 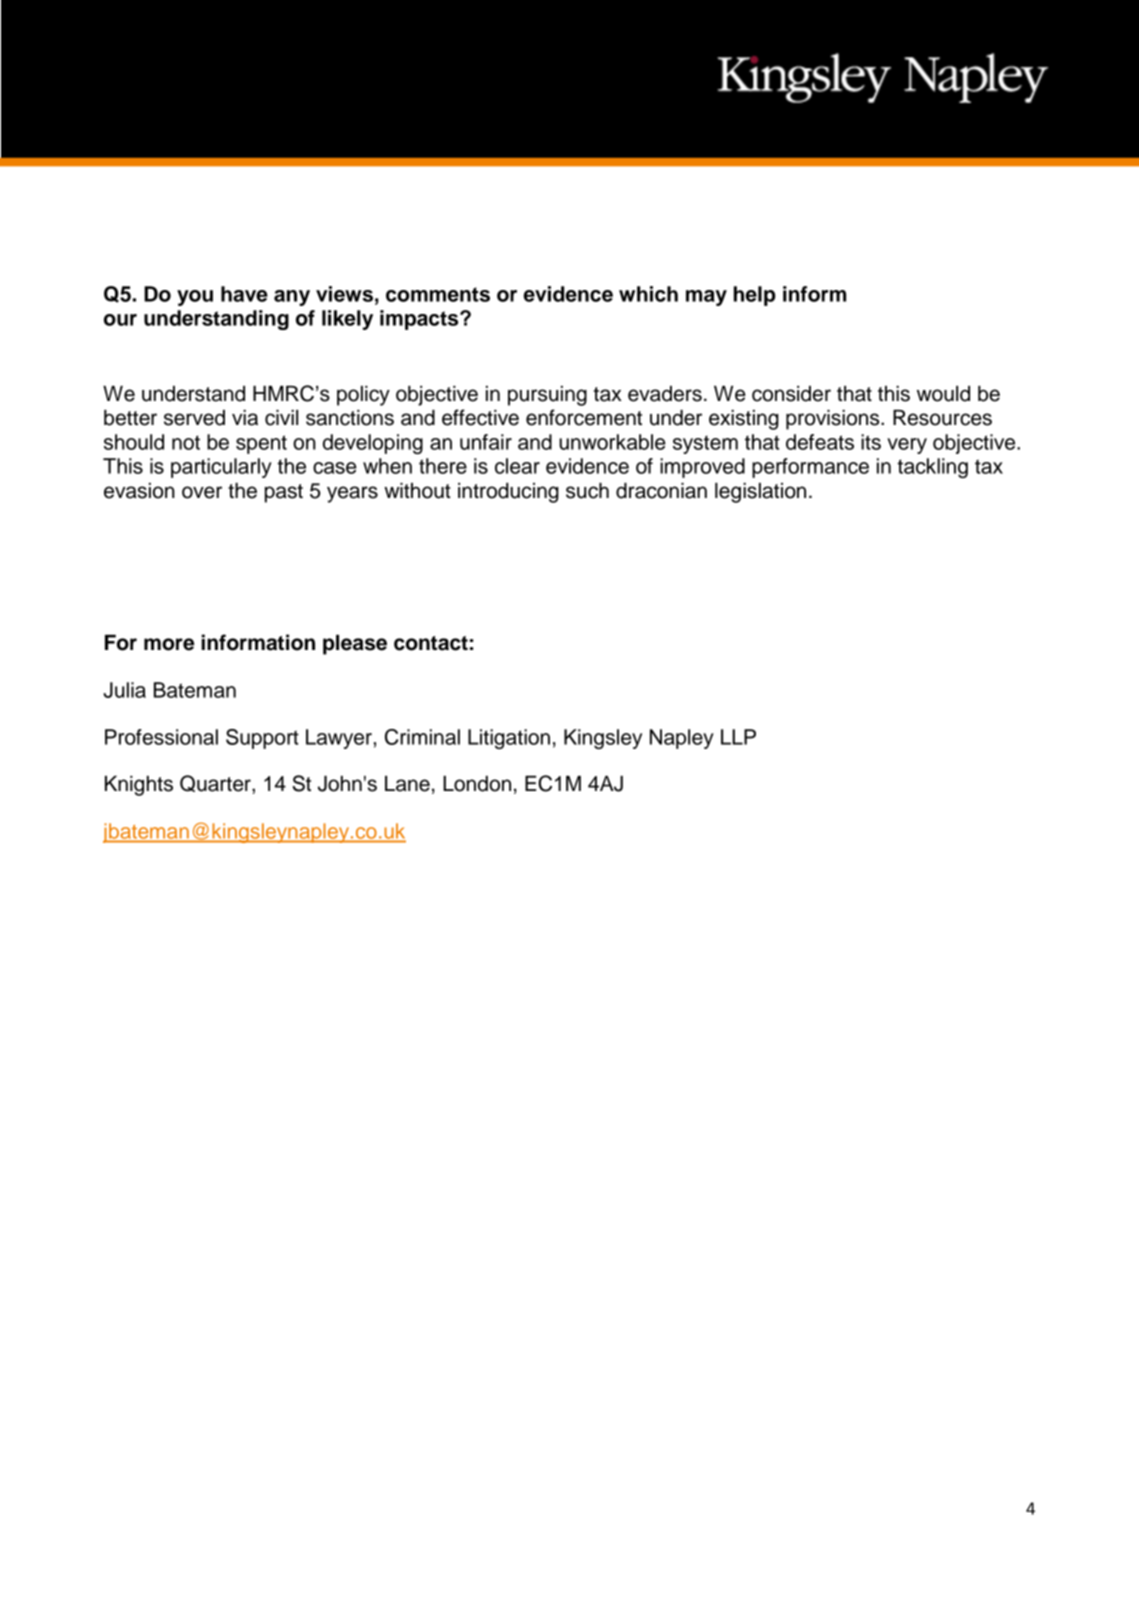 What do you see at coordinates (245, 418) in the screenshot?
I see `via` at bounding box center [245, 418].
